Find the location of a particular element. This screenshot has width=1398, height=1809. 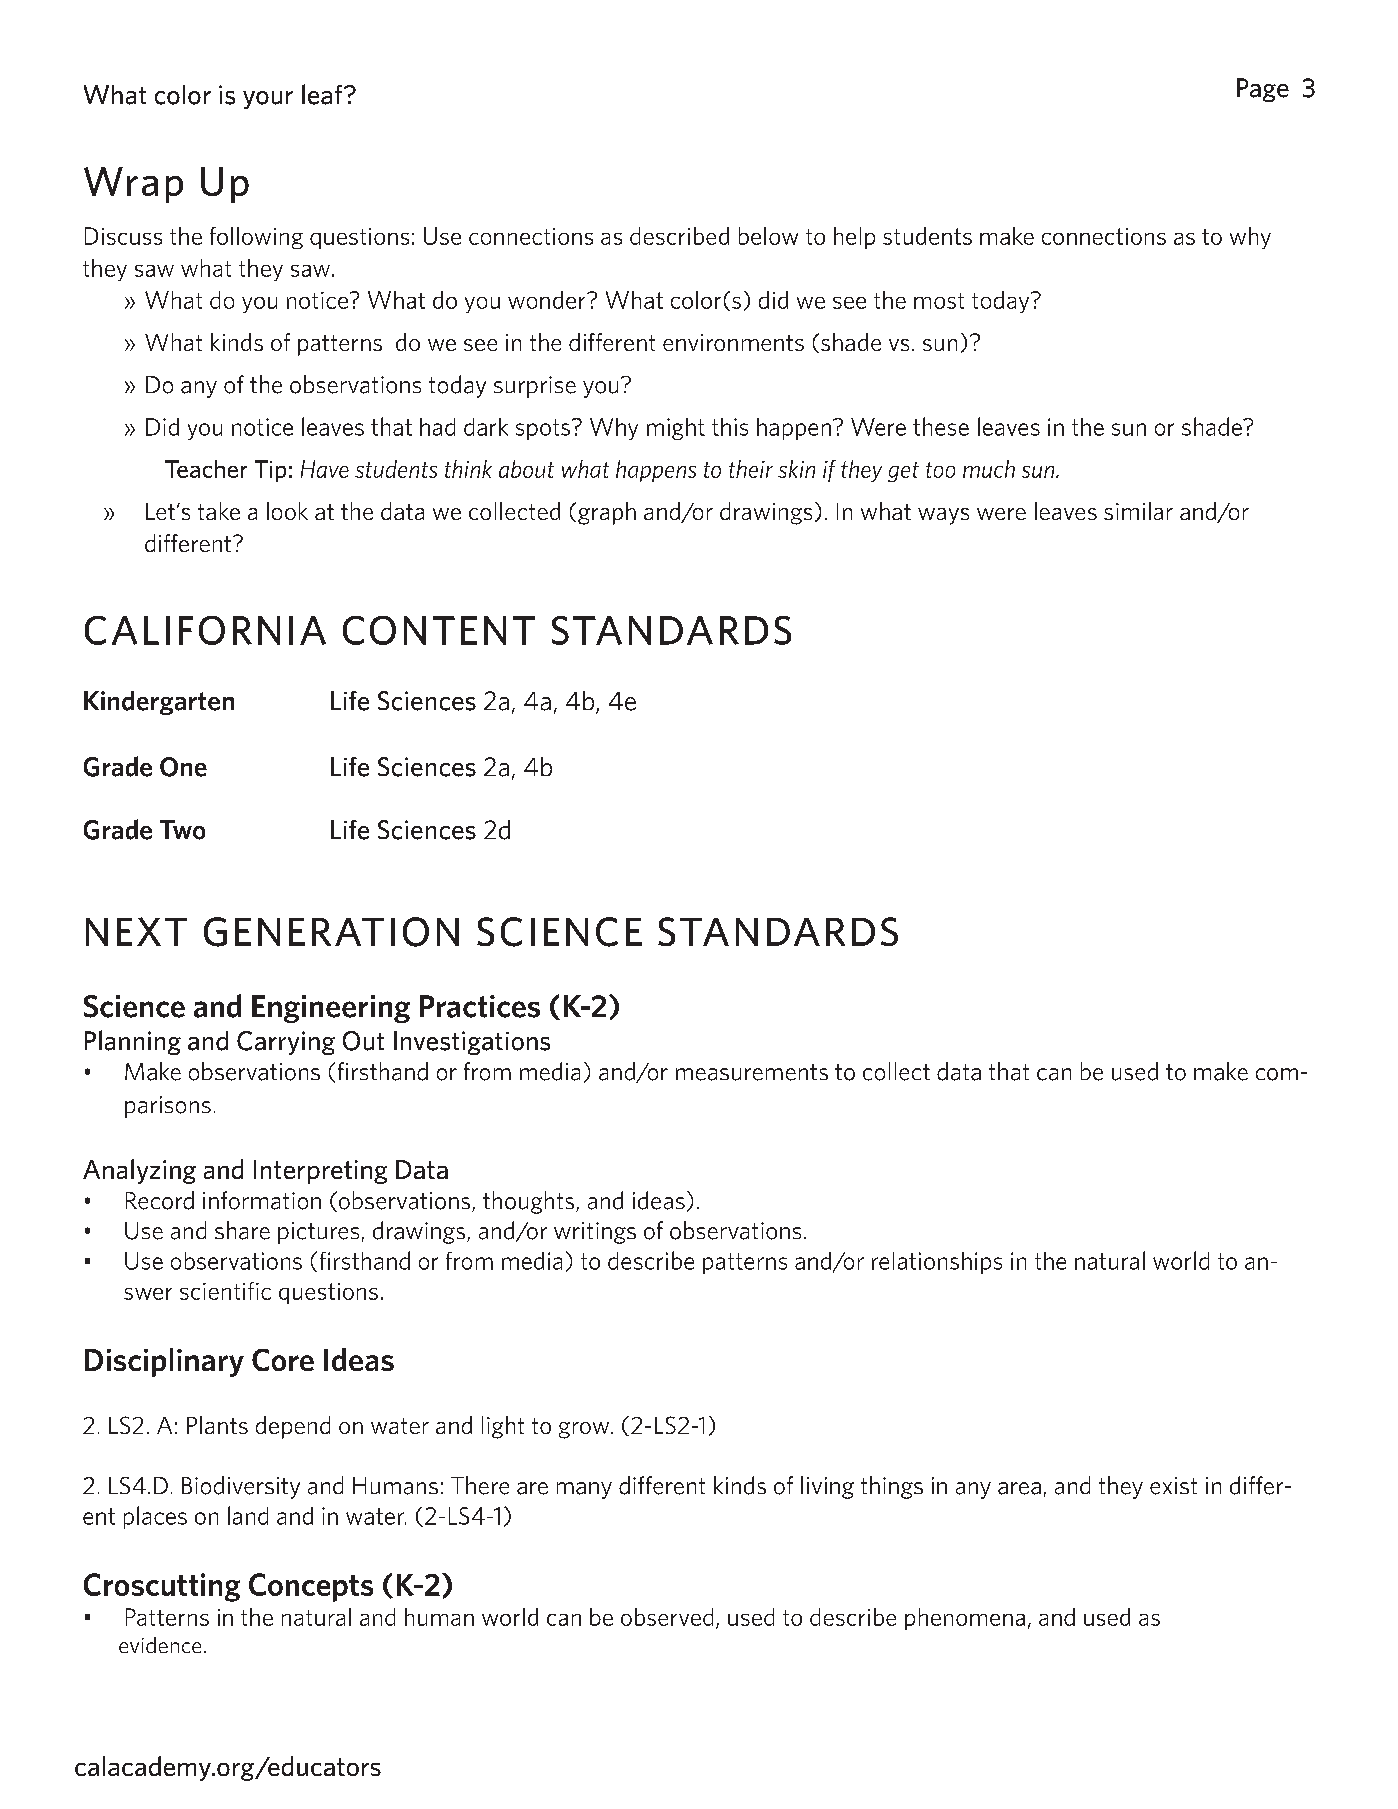

measurements is located at coordinates (752, 1072).
